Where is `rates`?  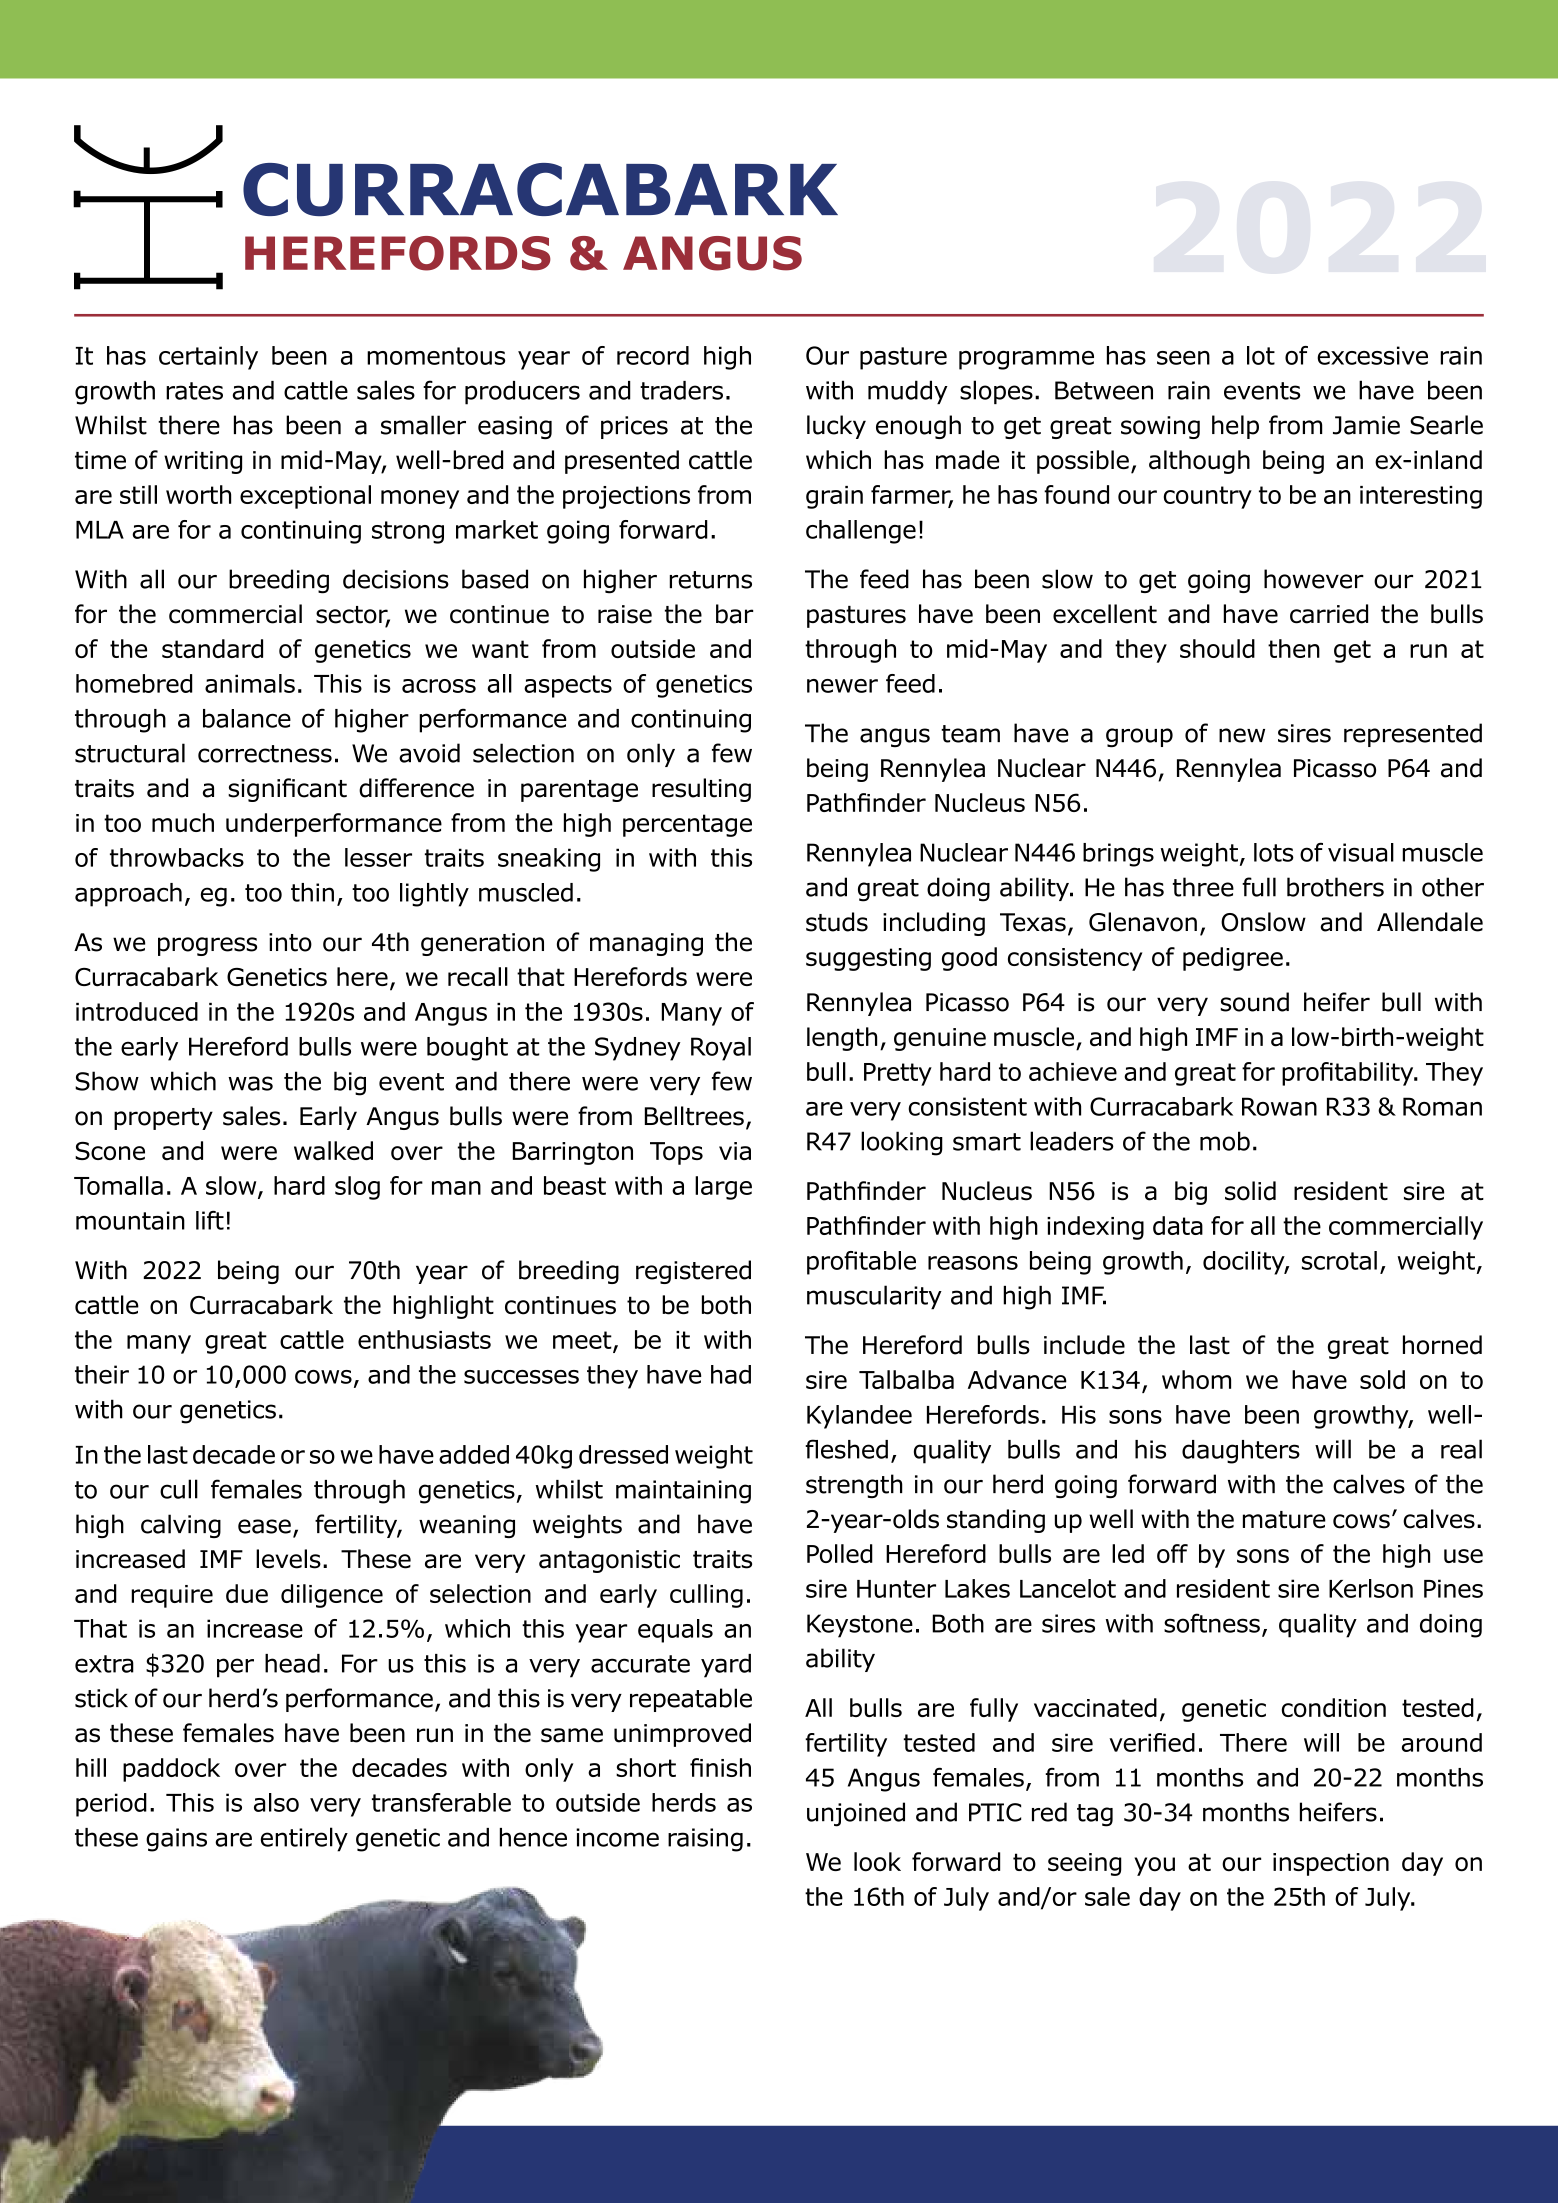
rates is located at coordinates (194, 391).
